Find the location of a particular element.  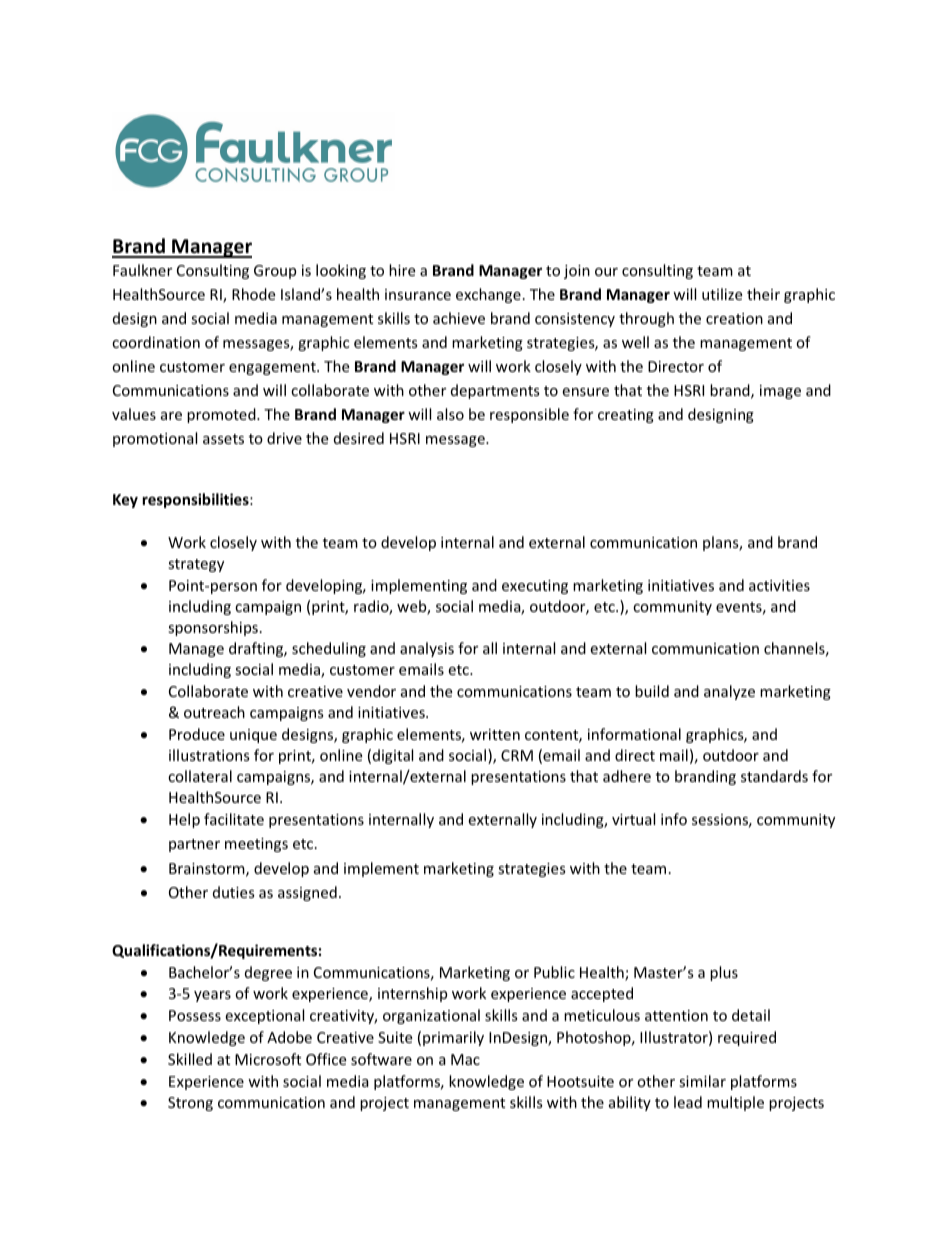

insurance is located at coordinates (418, 294).
